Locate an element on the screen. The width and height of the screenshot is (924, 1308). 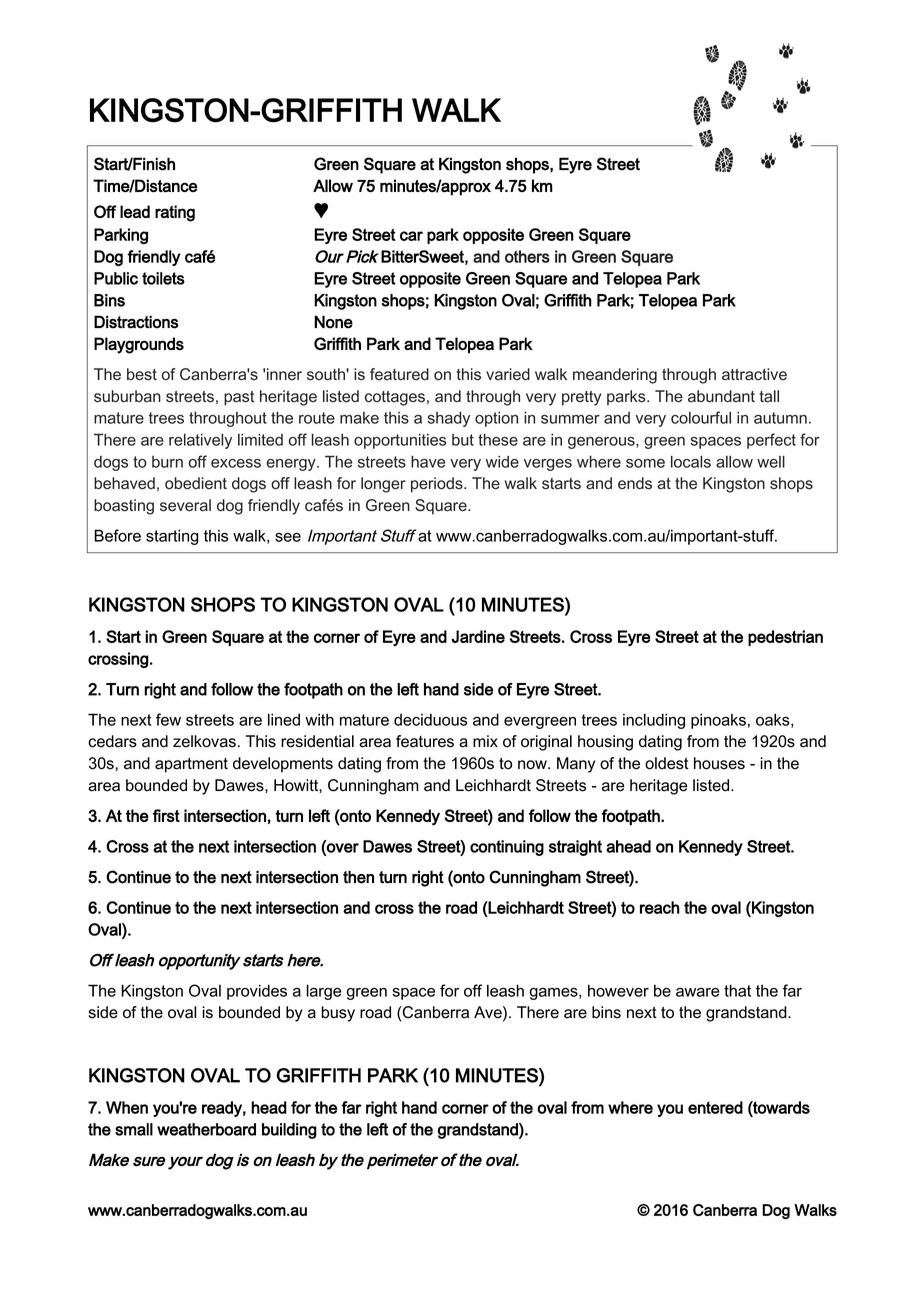
building is located at coordinates (289, 1131).
